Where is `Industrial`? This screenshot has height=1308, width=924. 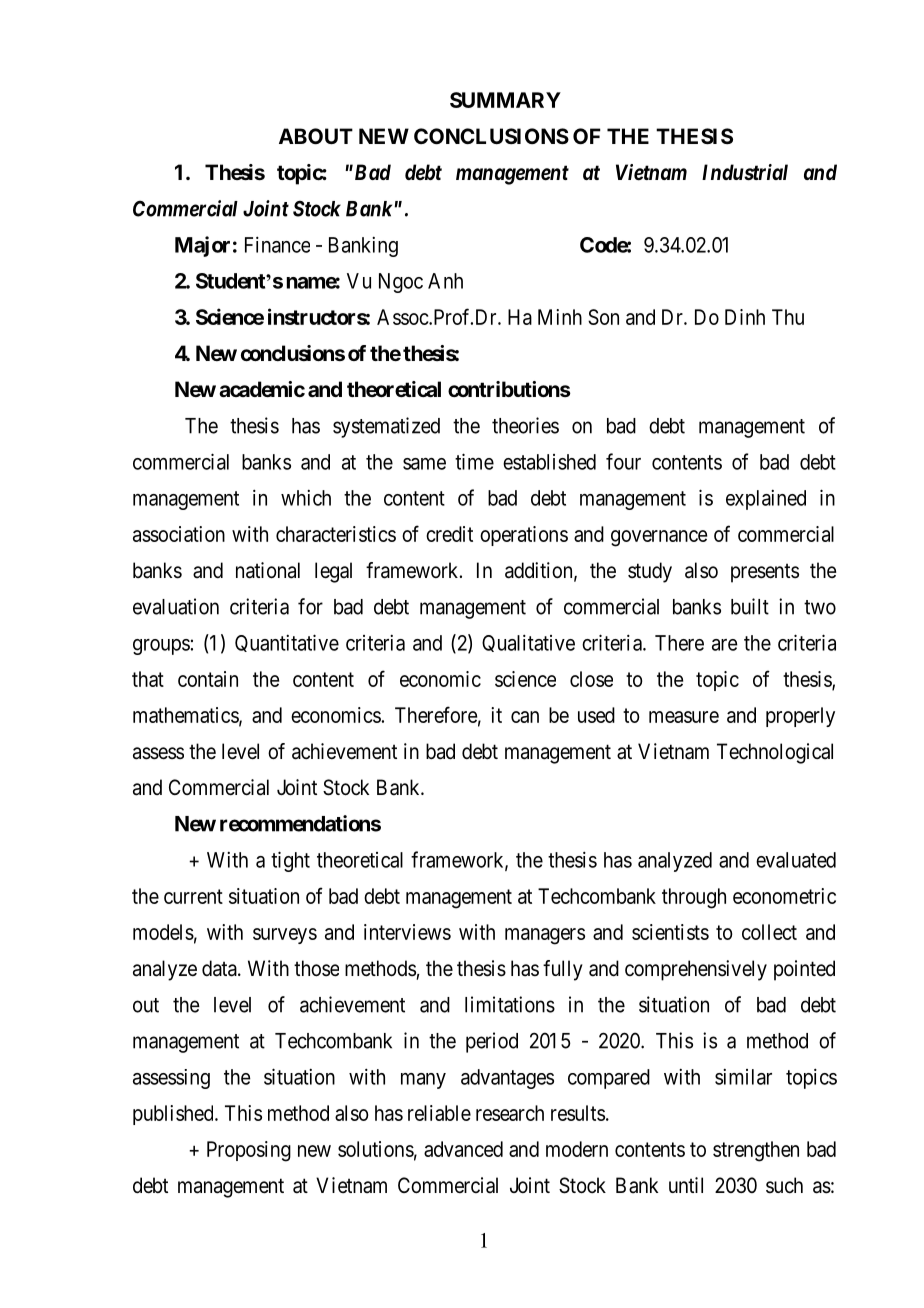 Industrial is located at coordinates (745, 172).
